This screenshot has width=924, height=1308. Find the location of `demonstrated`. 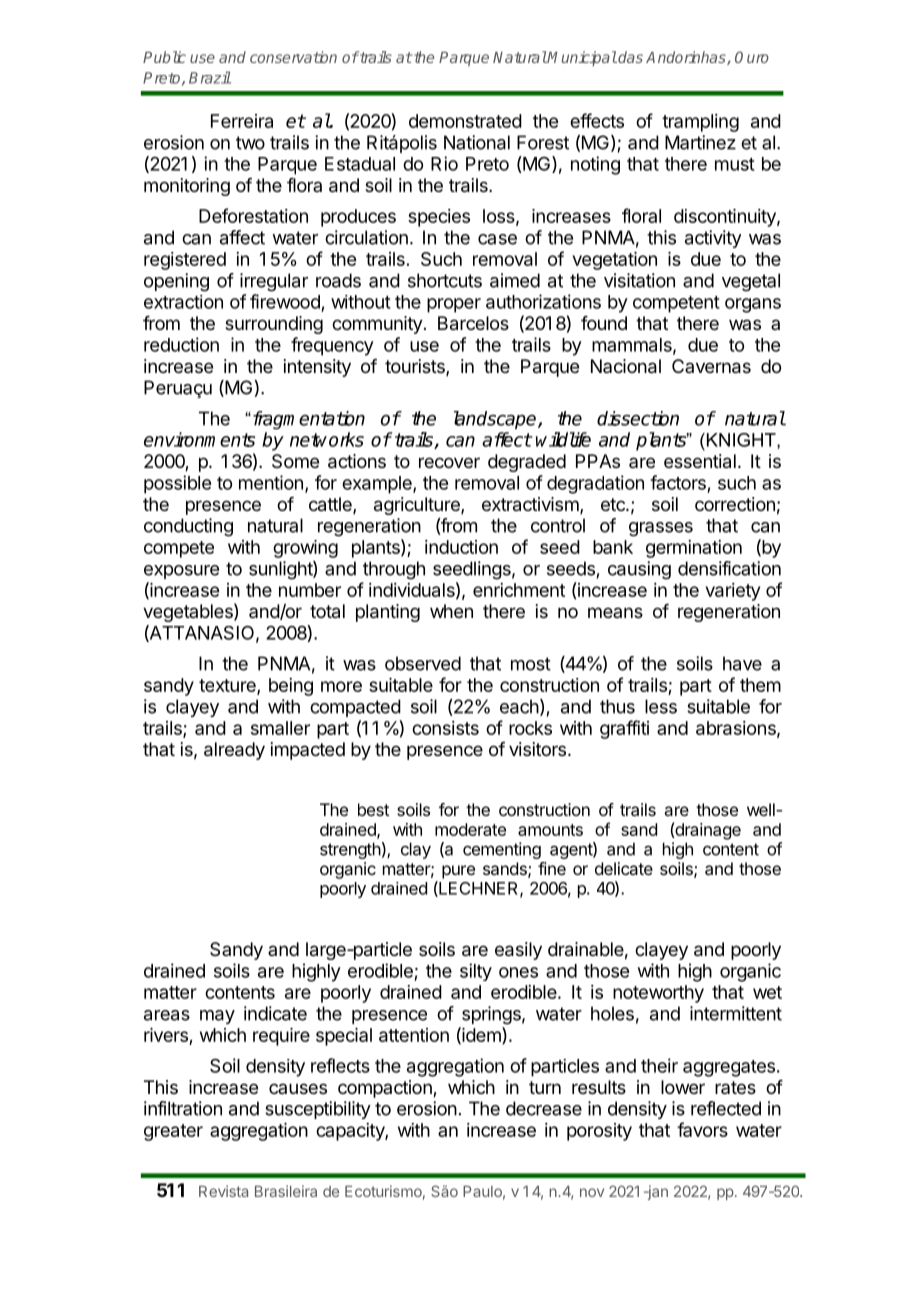

demonstrated is located at coordinates (465, 121).
